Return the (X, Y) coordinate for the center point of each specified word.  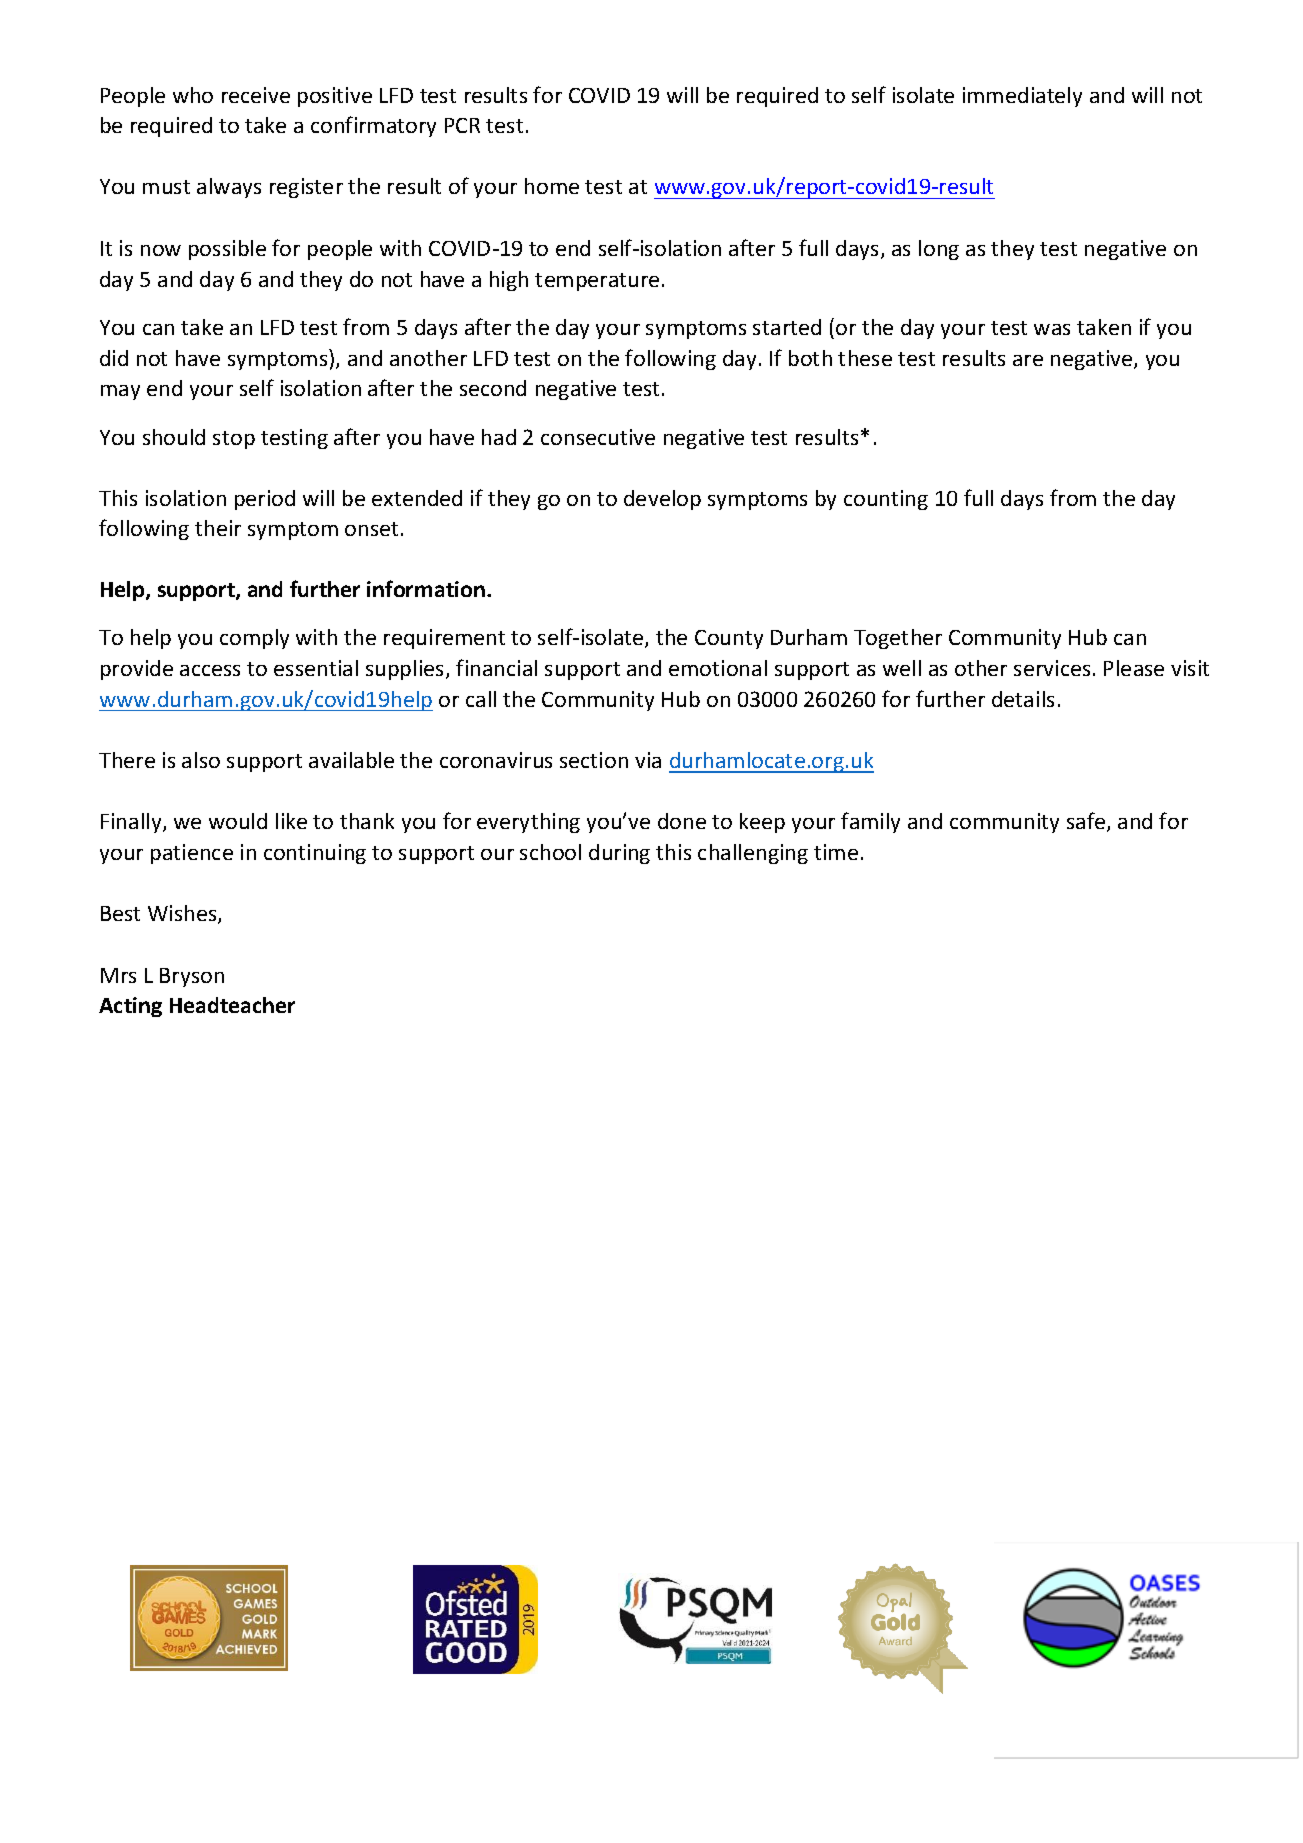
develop (662, 500)
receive (256, 95)
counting (886, 500)
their (218, 528)
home (552, 186)
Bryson (192, 977)
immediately (1022, 97)
